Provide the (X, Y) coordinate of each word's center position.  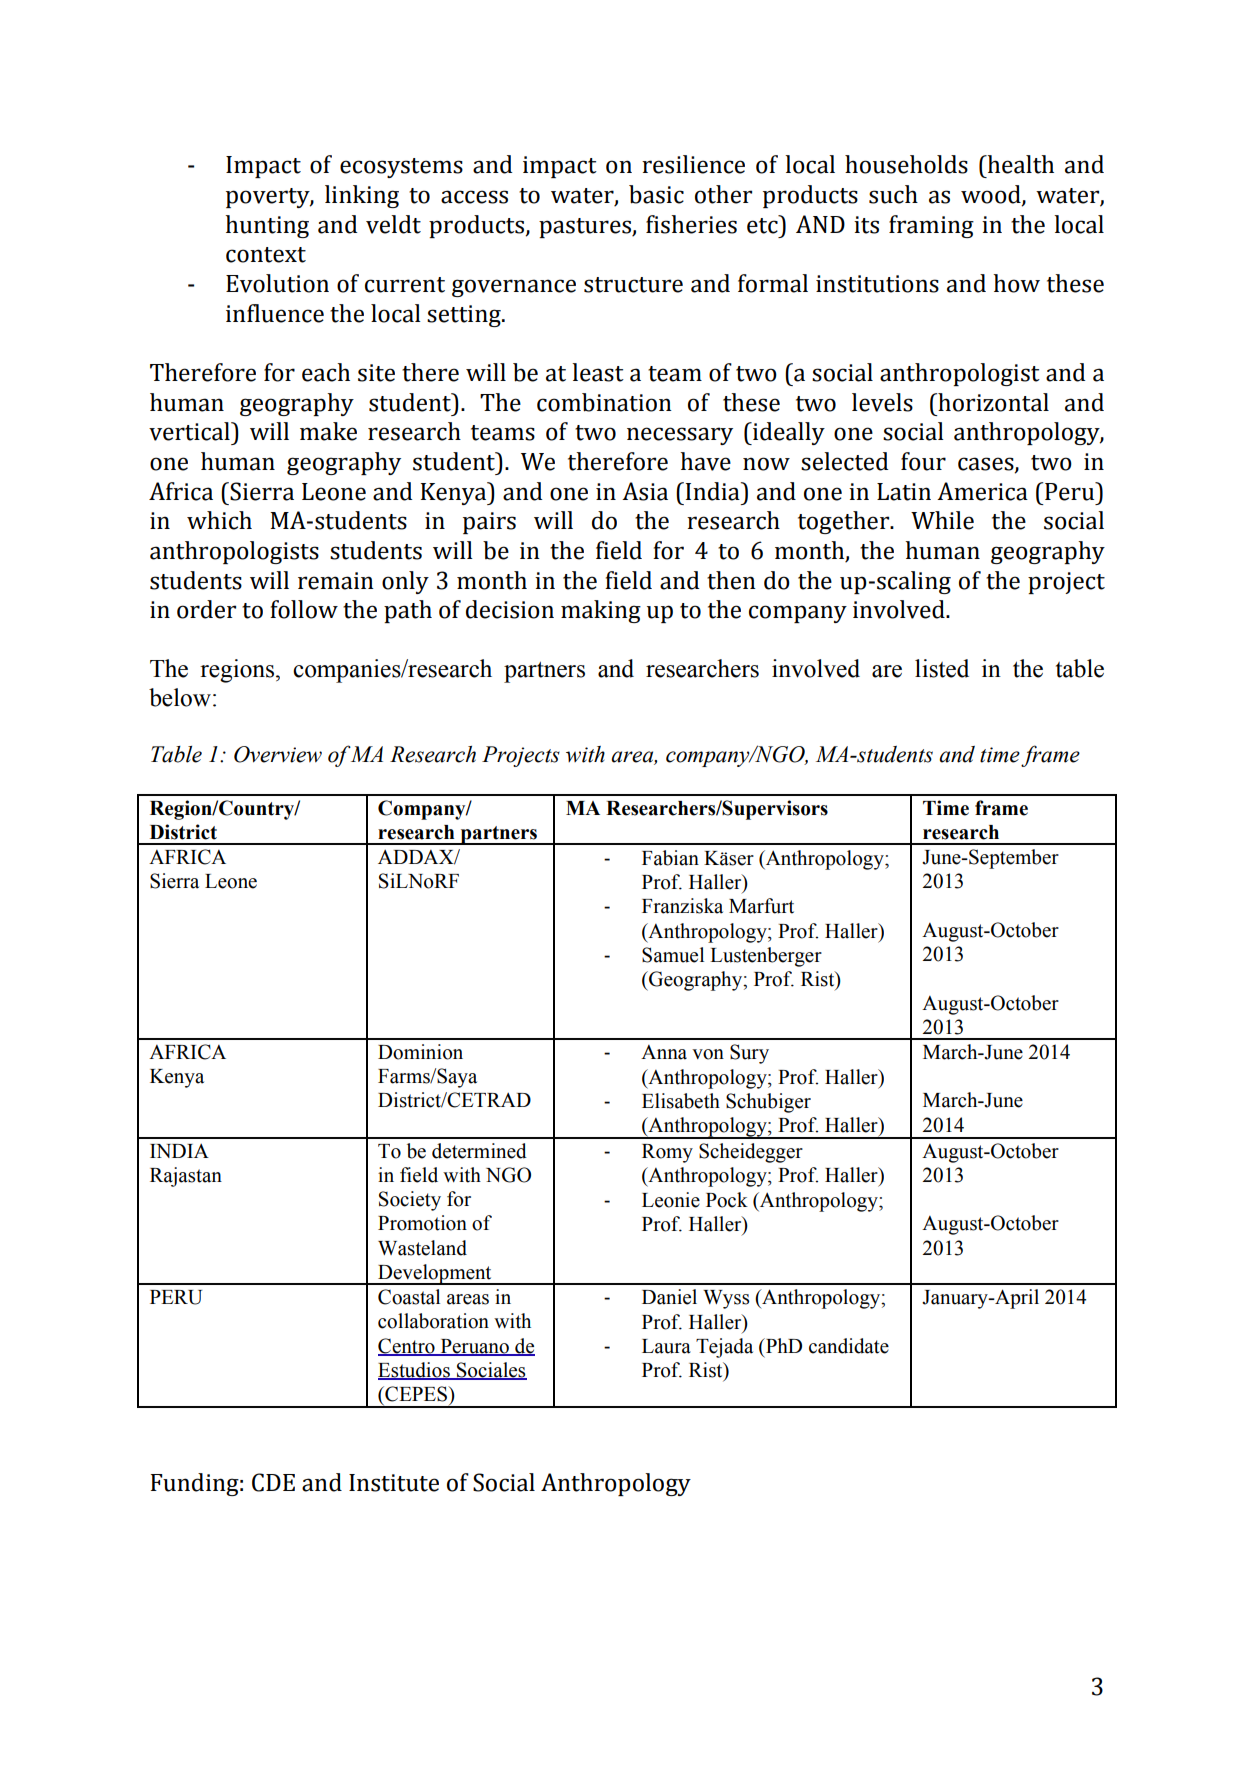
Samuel (673, 955)
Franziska (682, 906)
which (219, 520)
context (266, 255)
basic (656, 194)
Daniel (669, 1297)
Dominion (420, 1052)
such (893, 194)
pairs (489, 523)
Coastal (409, 1297)
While (942, 520)
